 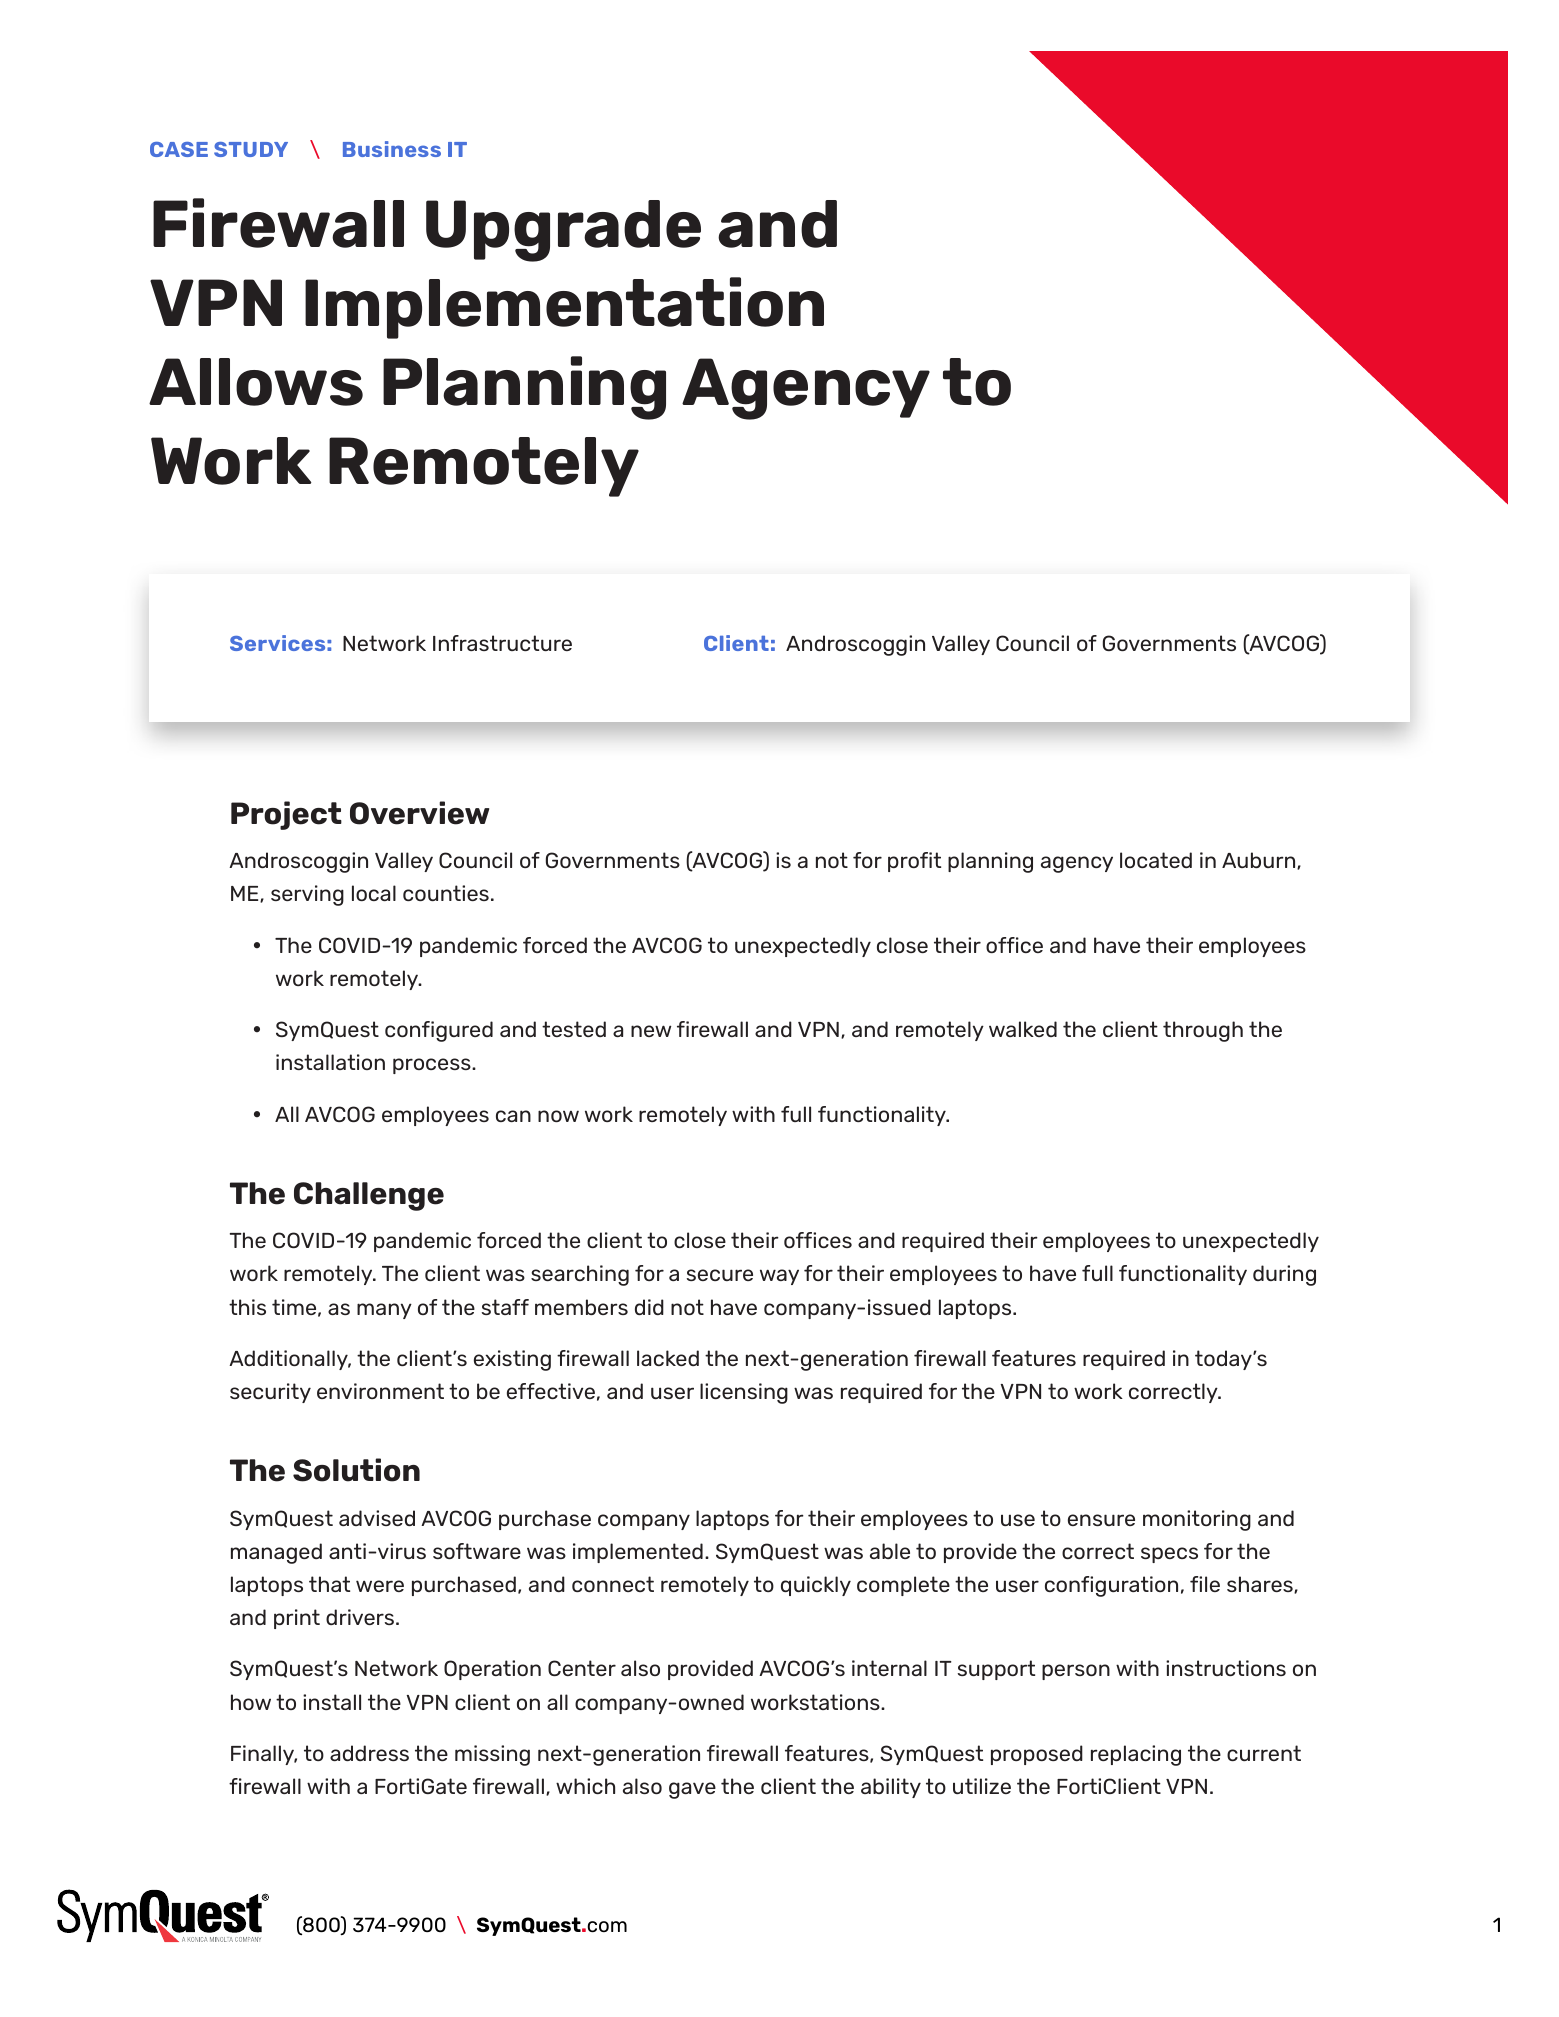 I want to click on security, so click(x=270, y=1393).
